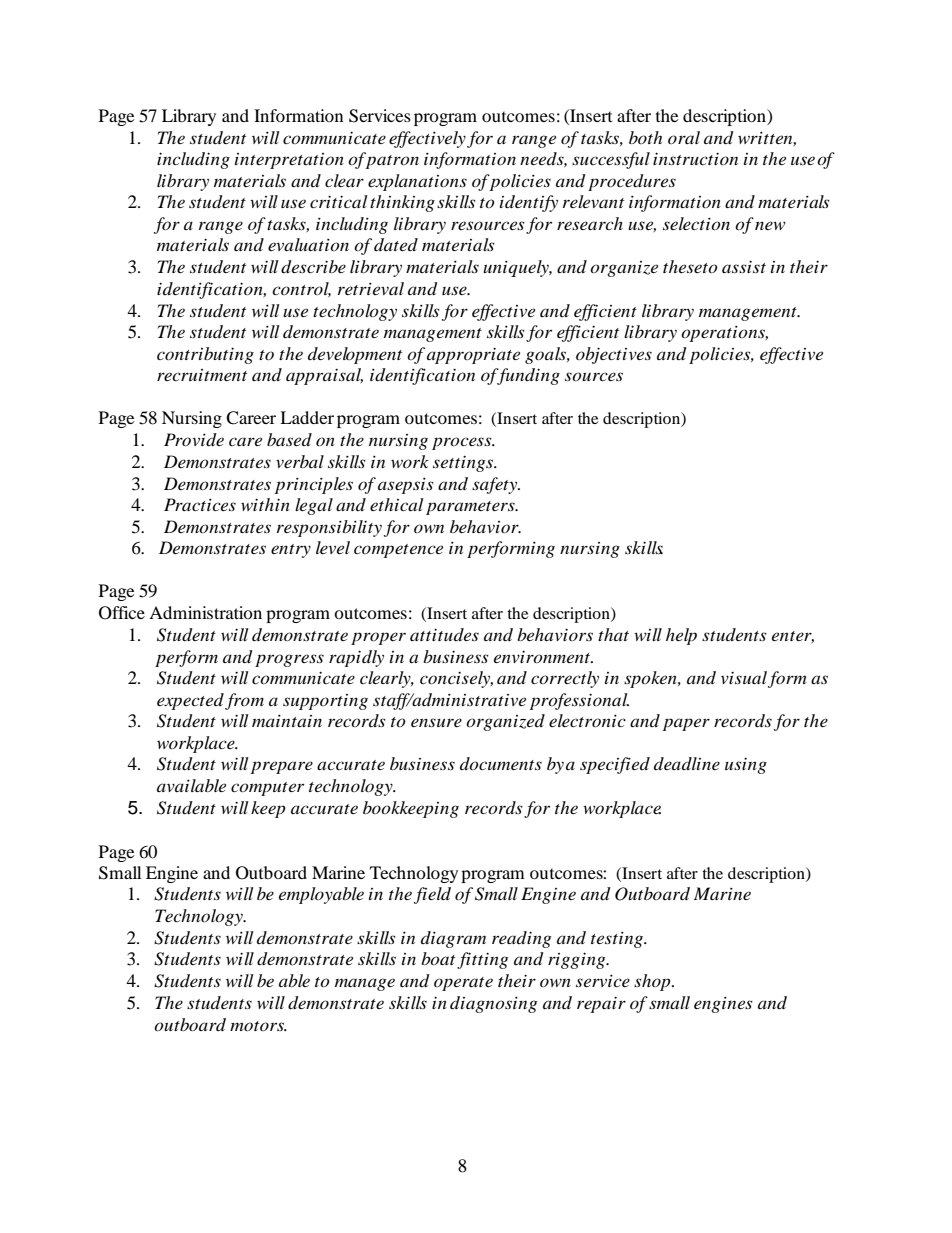  I want to click on documents, so click(501, 763).
